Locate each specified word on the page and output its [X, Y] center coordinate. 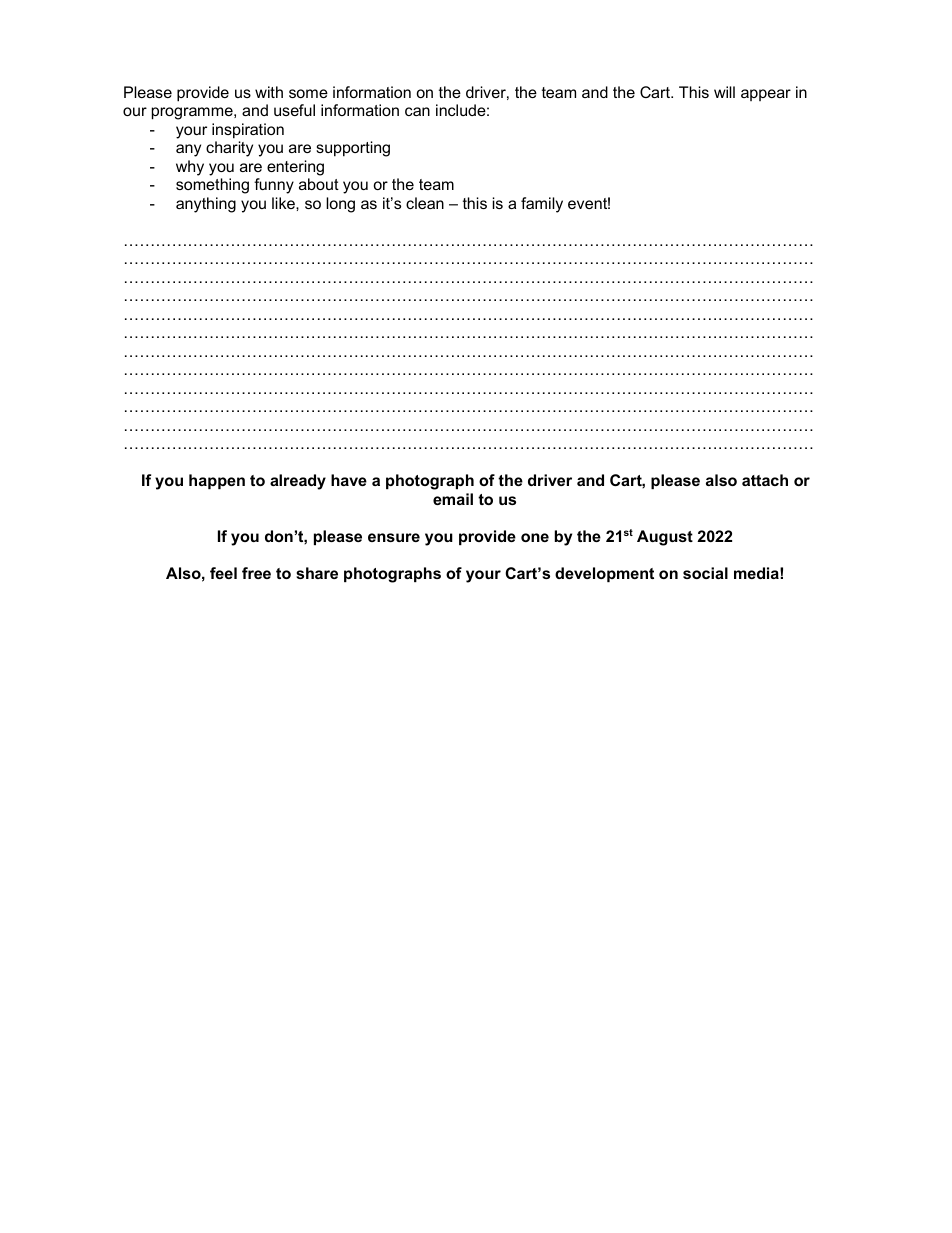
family [542, 205]
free [256, 573]
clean [425, 203]
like [284, 203]
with [269, 92]
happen [217, 481]
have [349, 480]
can [417, 111]
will [724, 92]
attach [765, 480]
